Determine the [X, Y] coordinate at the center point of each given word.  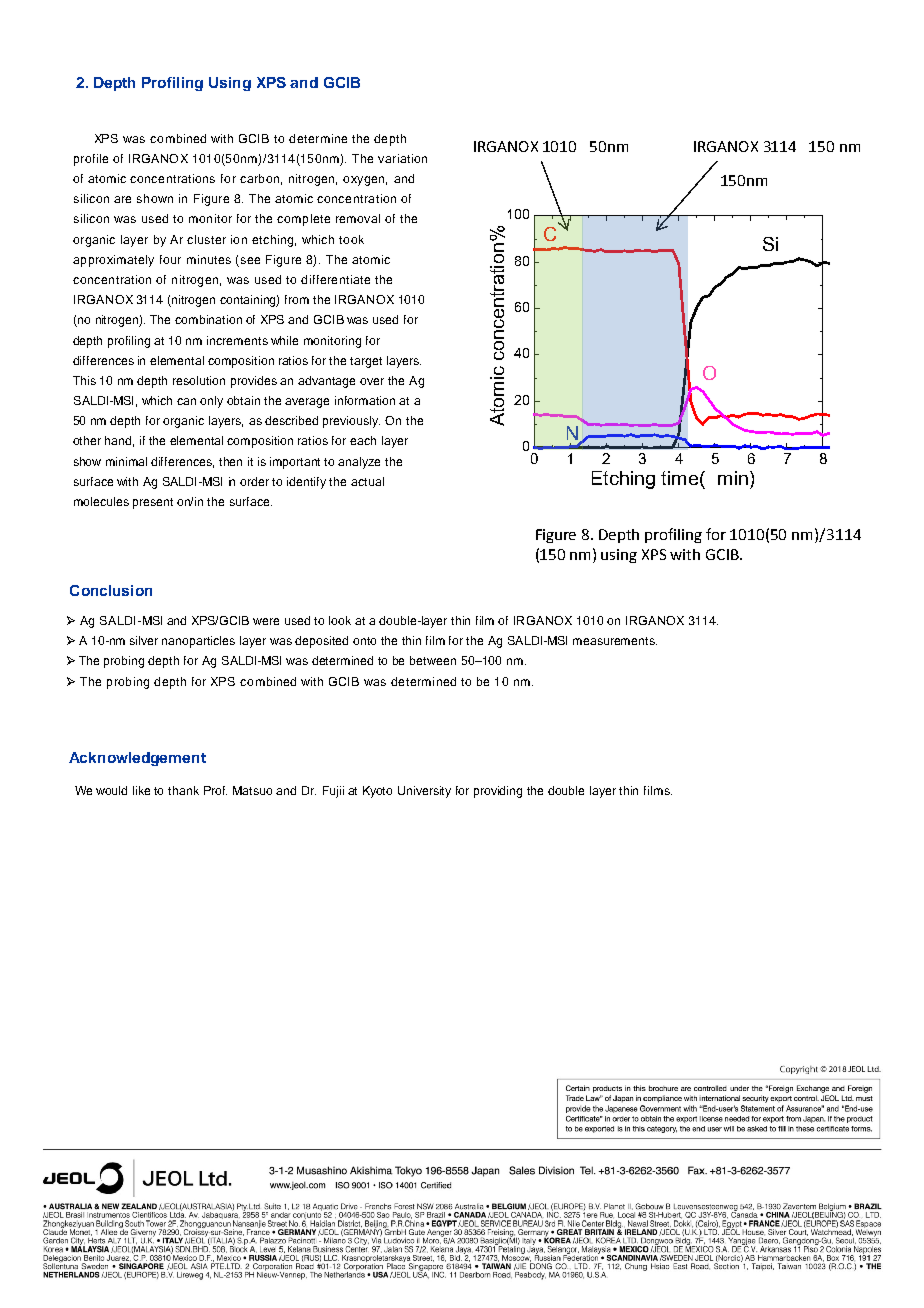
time [679, 478]
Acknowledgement [137, 759]
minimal [126, 461]
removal [358, 218]
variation [402, 158]
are [122, 199]
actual [367, 481]
